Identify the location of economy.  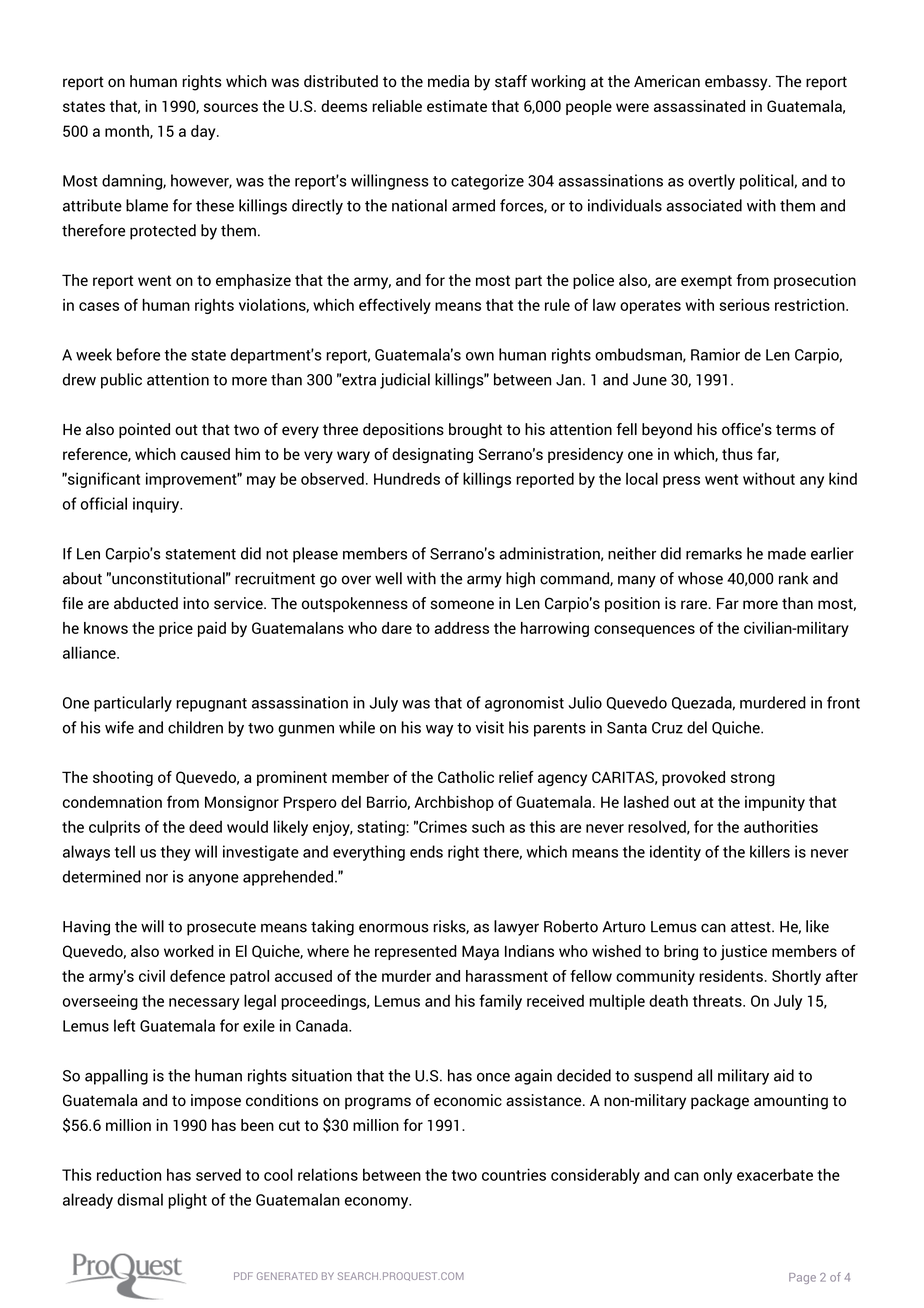
(378, 1203).
